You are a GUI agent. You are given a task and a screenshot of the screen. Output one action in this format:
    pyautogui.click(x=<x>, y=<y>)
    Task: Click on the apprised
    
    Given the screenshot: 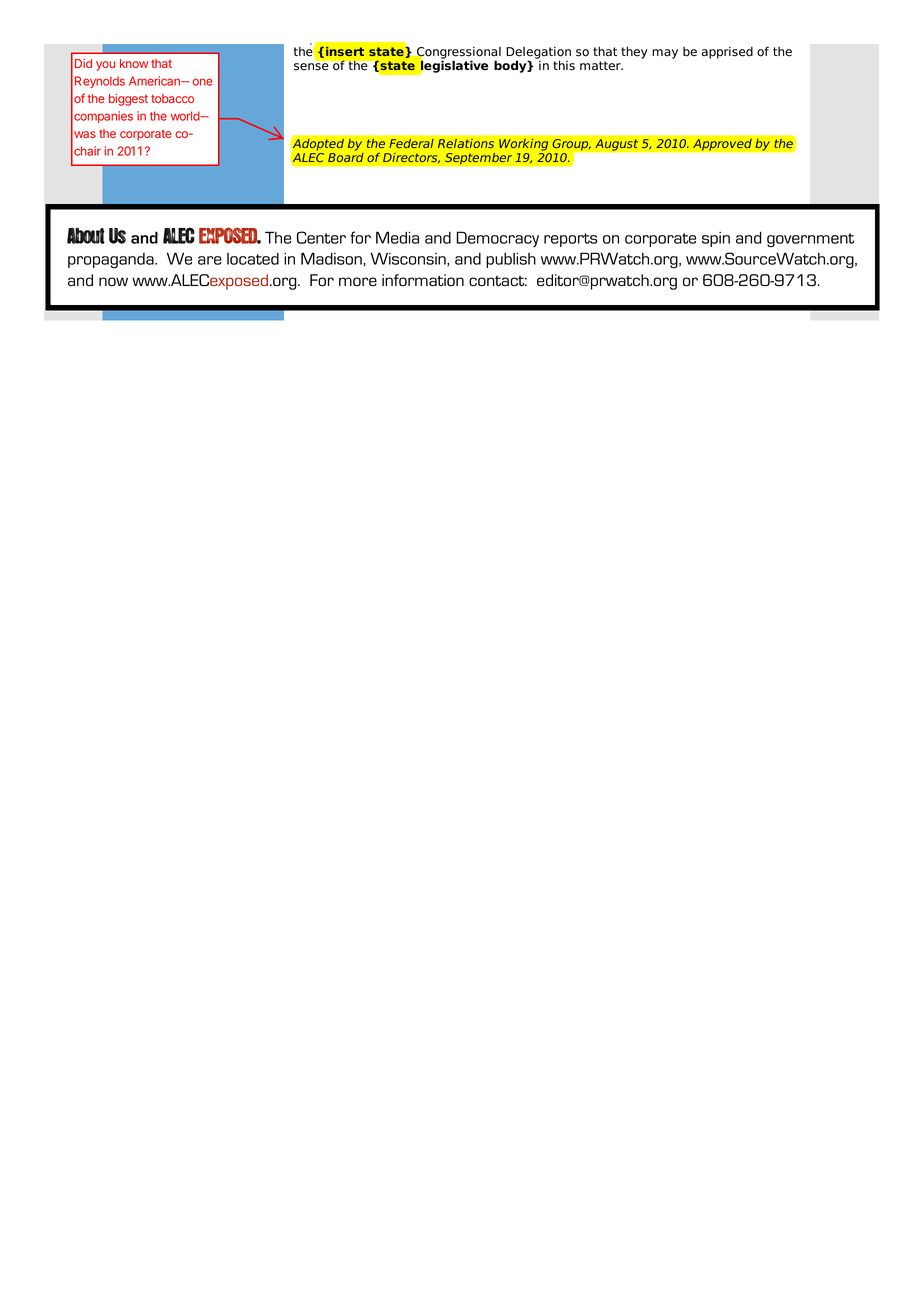 What is the action you would take?
    pyautogui.click(x=727, y=53)
